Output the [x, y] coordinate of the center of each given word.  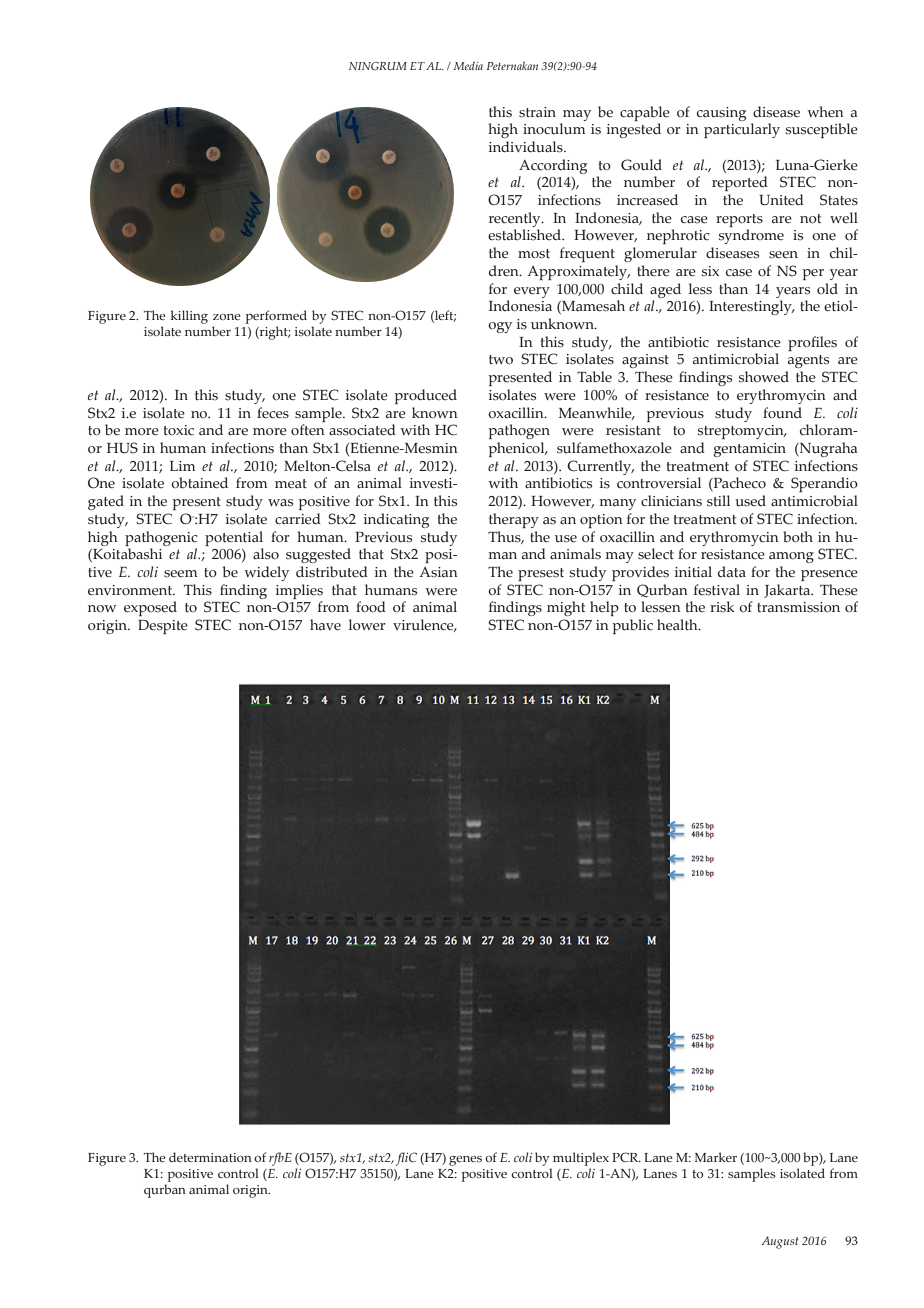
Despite [163, 627]
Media [468, 66]
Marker [716, 1157]
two [501, 360]
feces [273, 413]
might [566, 608]
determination [210, 1157]
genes [465, 1161]
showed [764, 377]
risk [722, 607]
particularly [742, 130]
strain [537, 112]
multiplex [581, 1159]
